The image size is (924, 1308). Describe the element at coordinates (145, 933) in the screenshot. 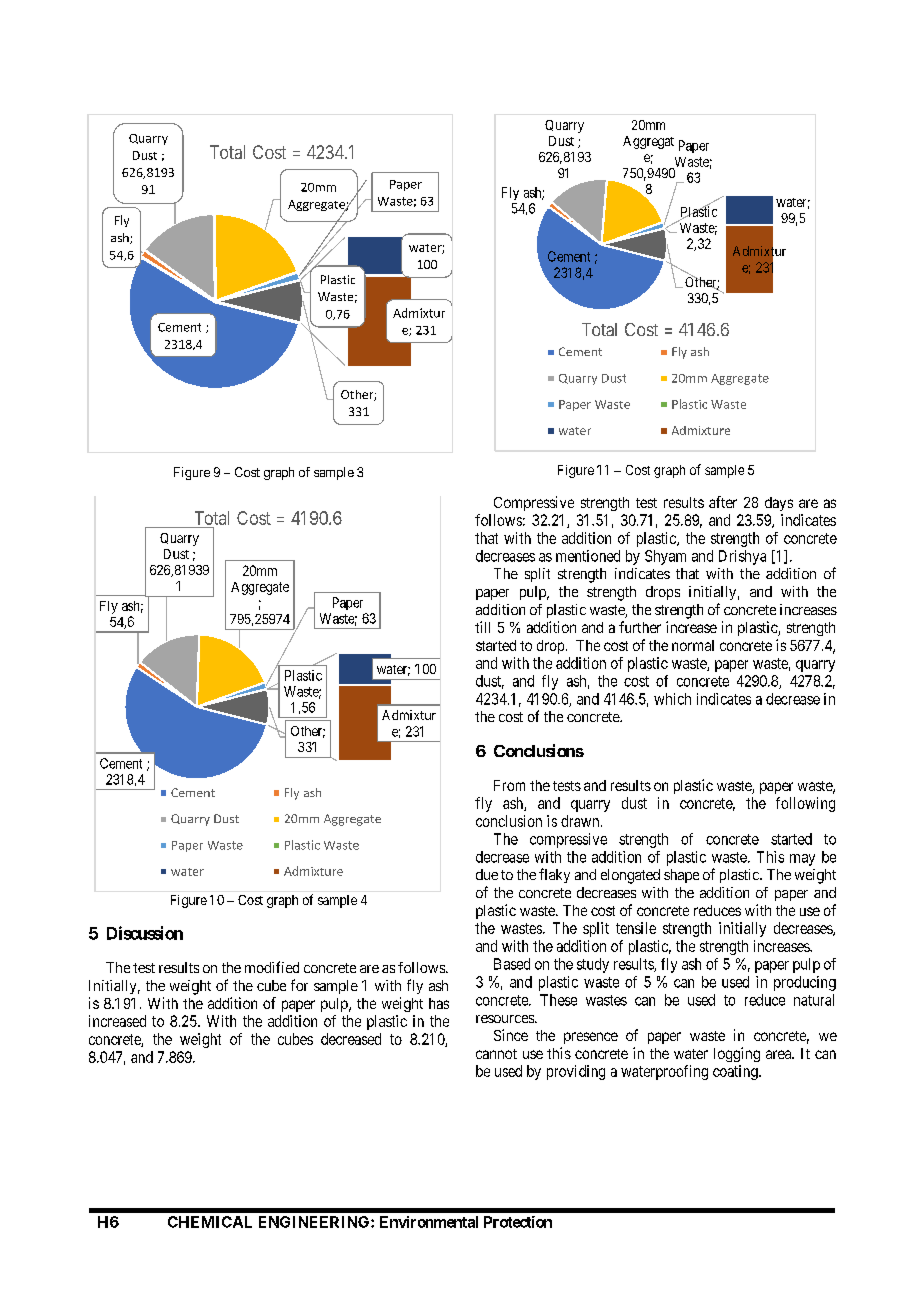

I see `Discussion` at that location.
